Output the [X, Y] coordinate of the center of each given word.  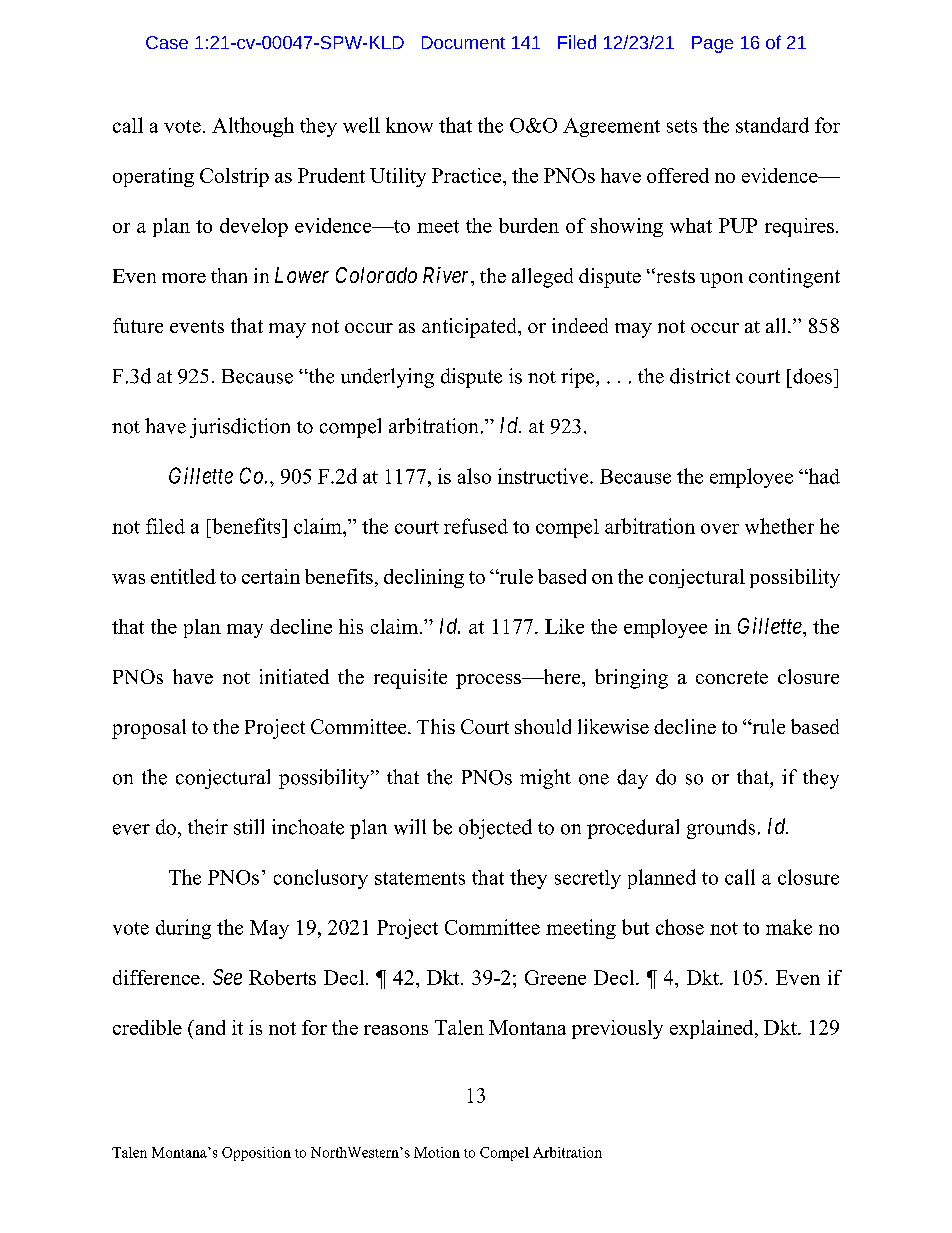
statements [420, 878]
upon [721, 280]
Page [712, 44]
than [229, 275]
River [448, 276]
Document [463, 42]
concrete [732, 677]
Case [167, 42]
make [789, 927]
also [474, 476]
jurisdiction [240, 428]
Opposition [256, 1154]
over [720, 528]
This [436, 726]
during [183, 929]
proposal [149, 729]
